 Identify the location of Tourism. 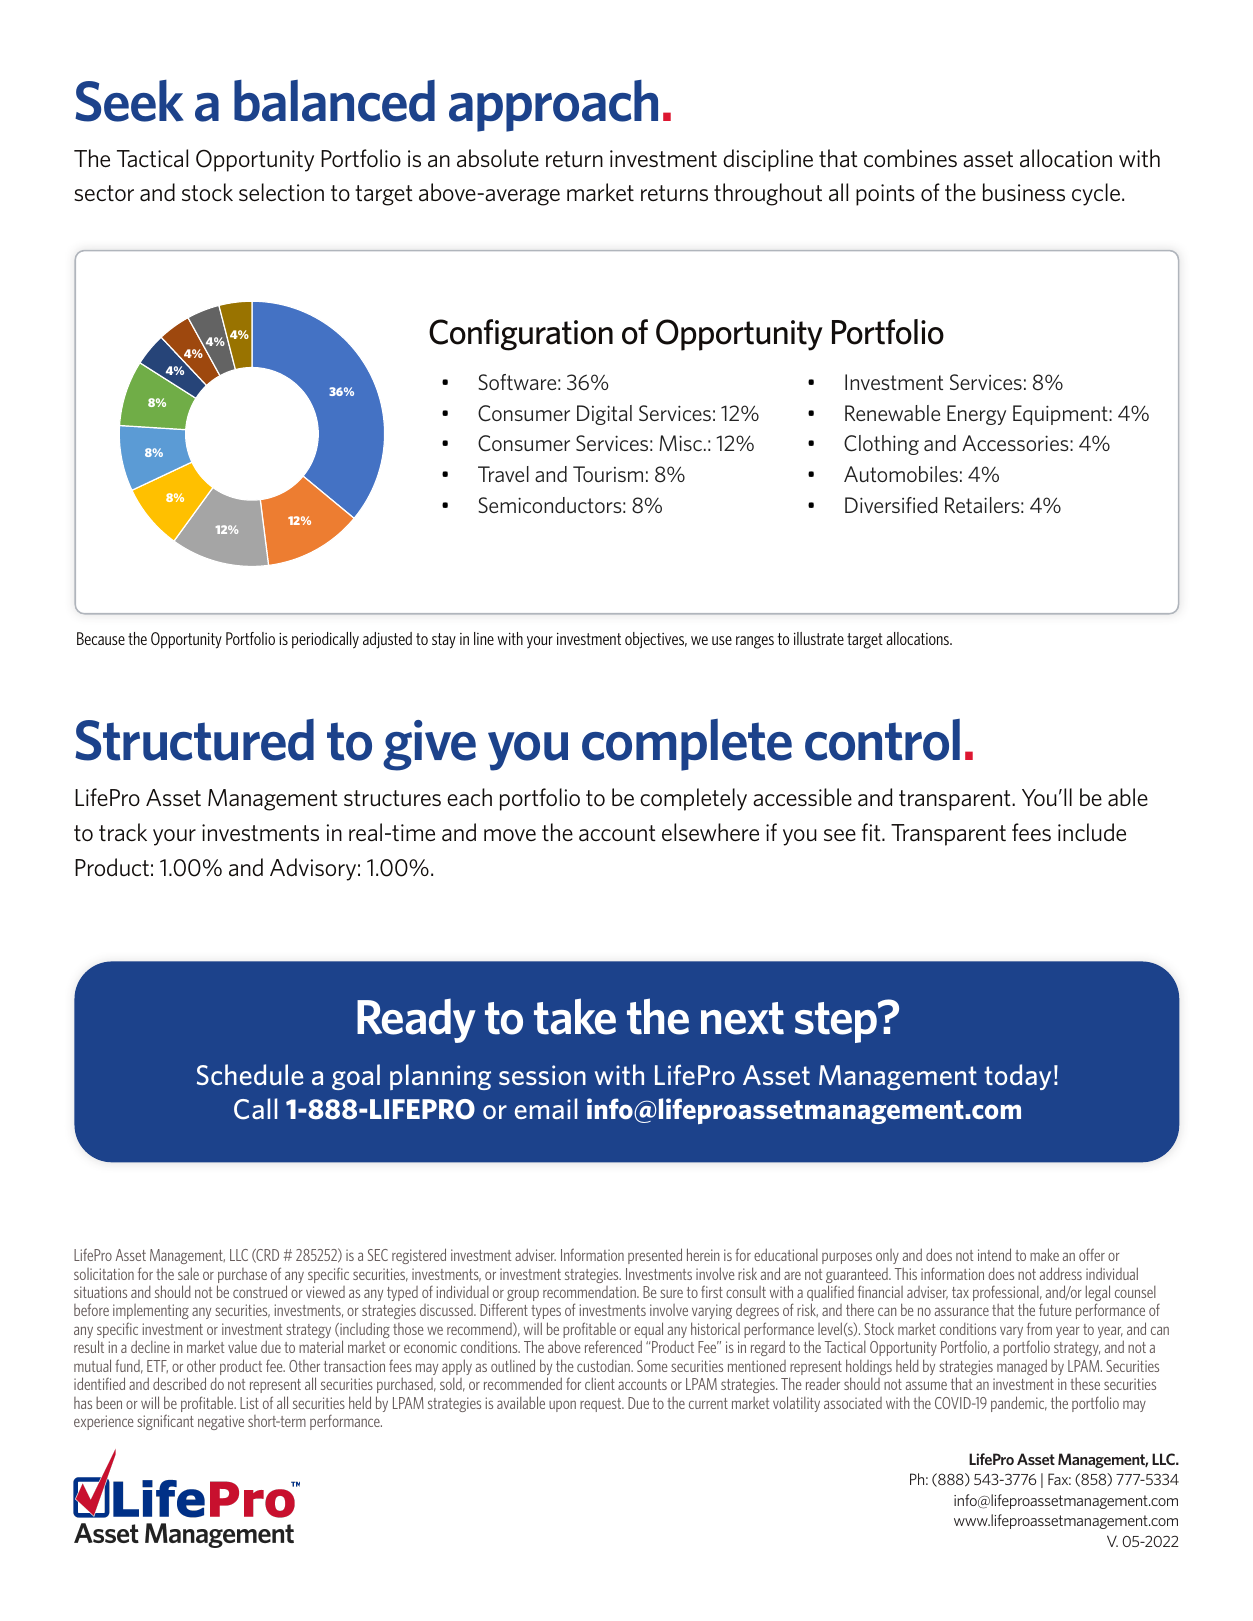
(608, 474).
